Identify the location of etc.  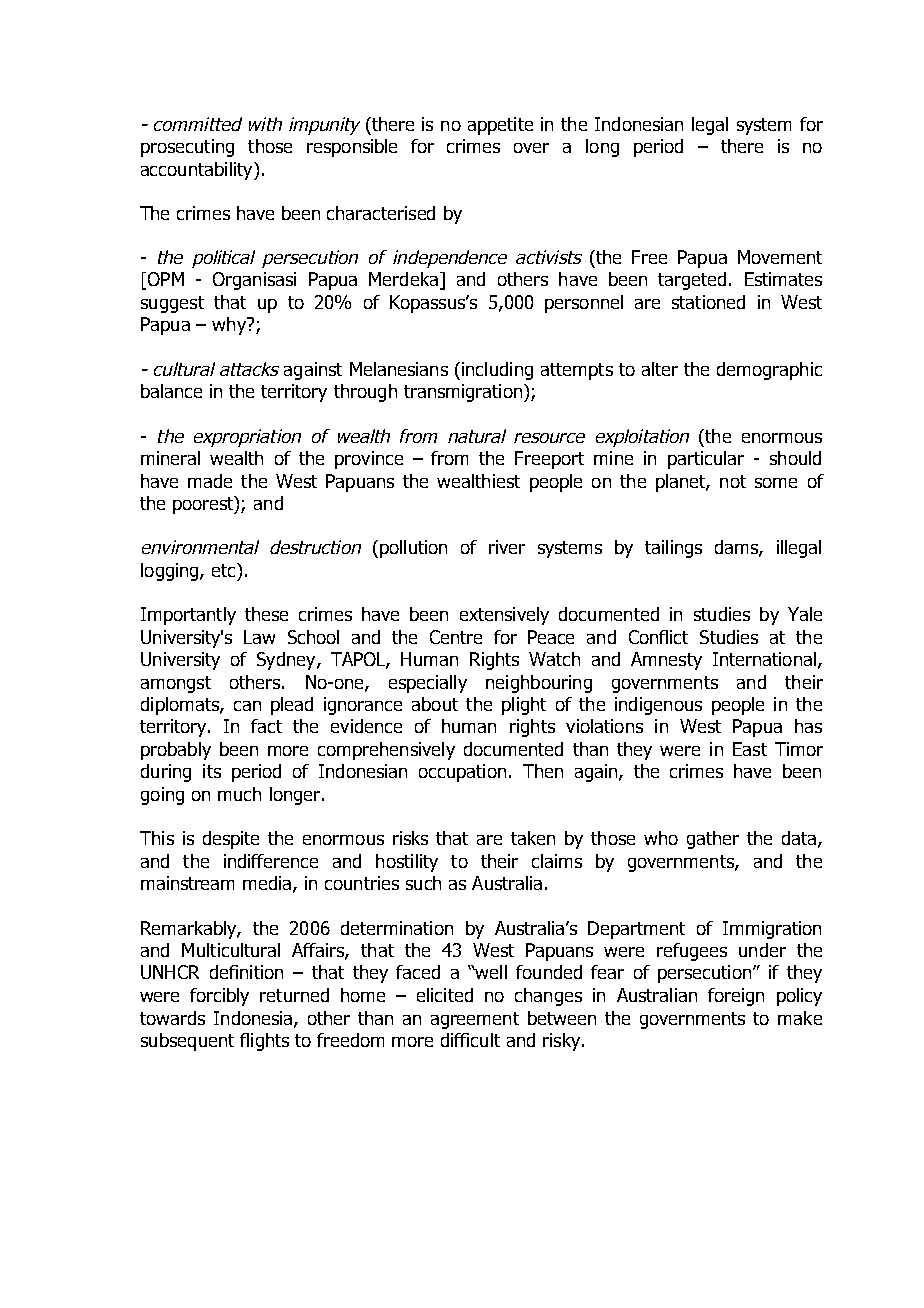
(225, 570).
